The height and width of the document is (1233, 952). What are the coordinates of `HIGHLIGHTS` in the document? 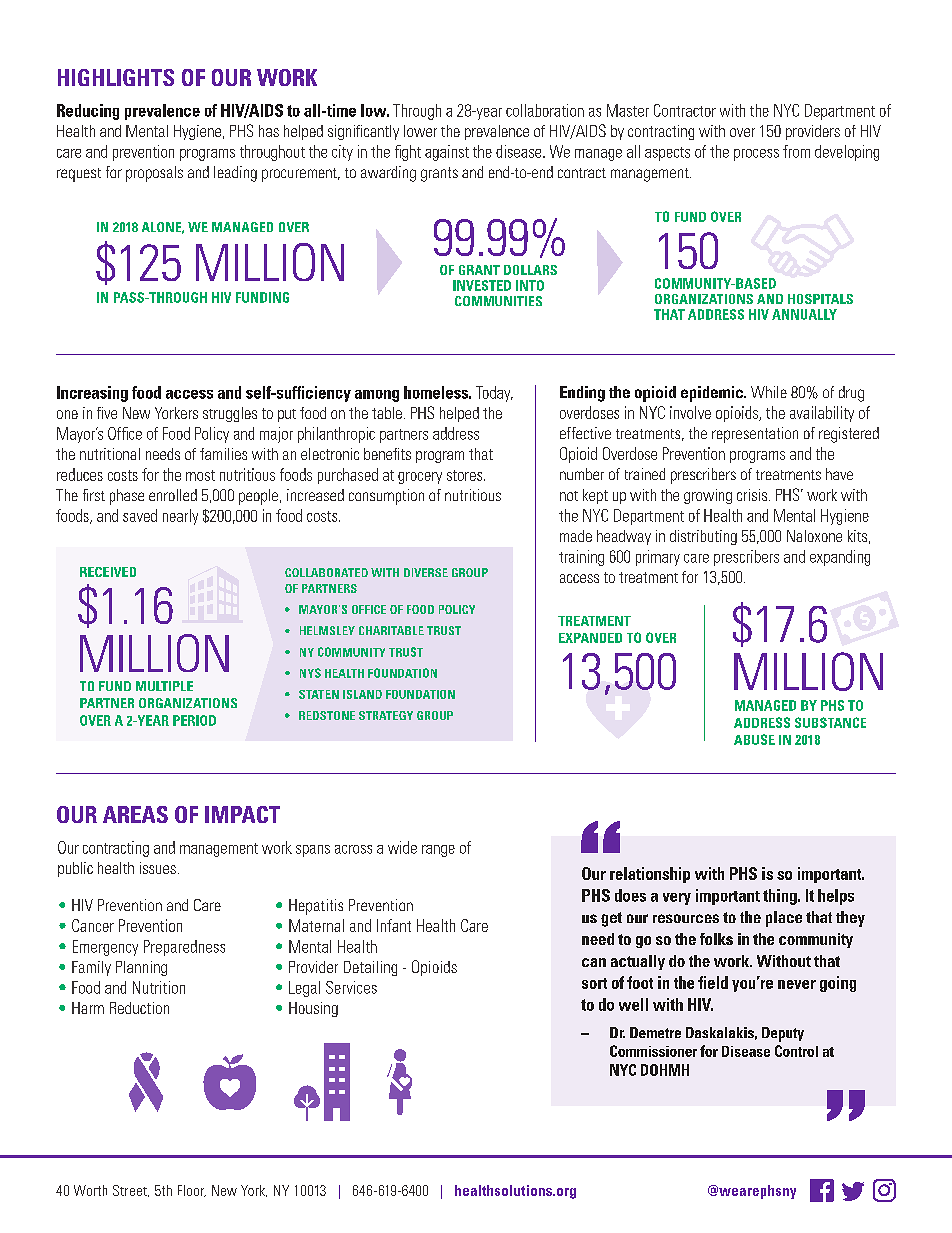 It's located at (116, 77).
